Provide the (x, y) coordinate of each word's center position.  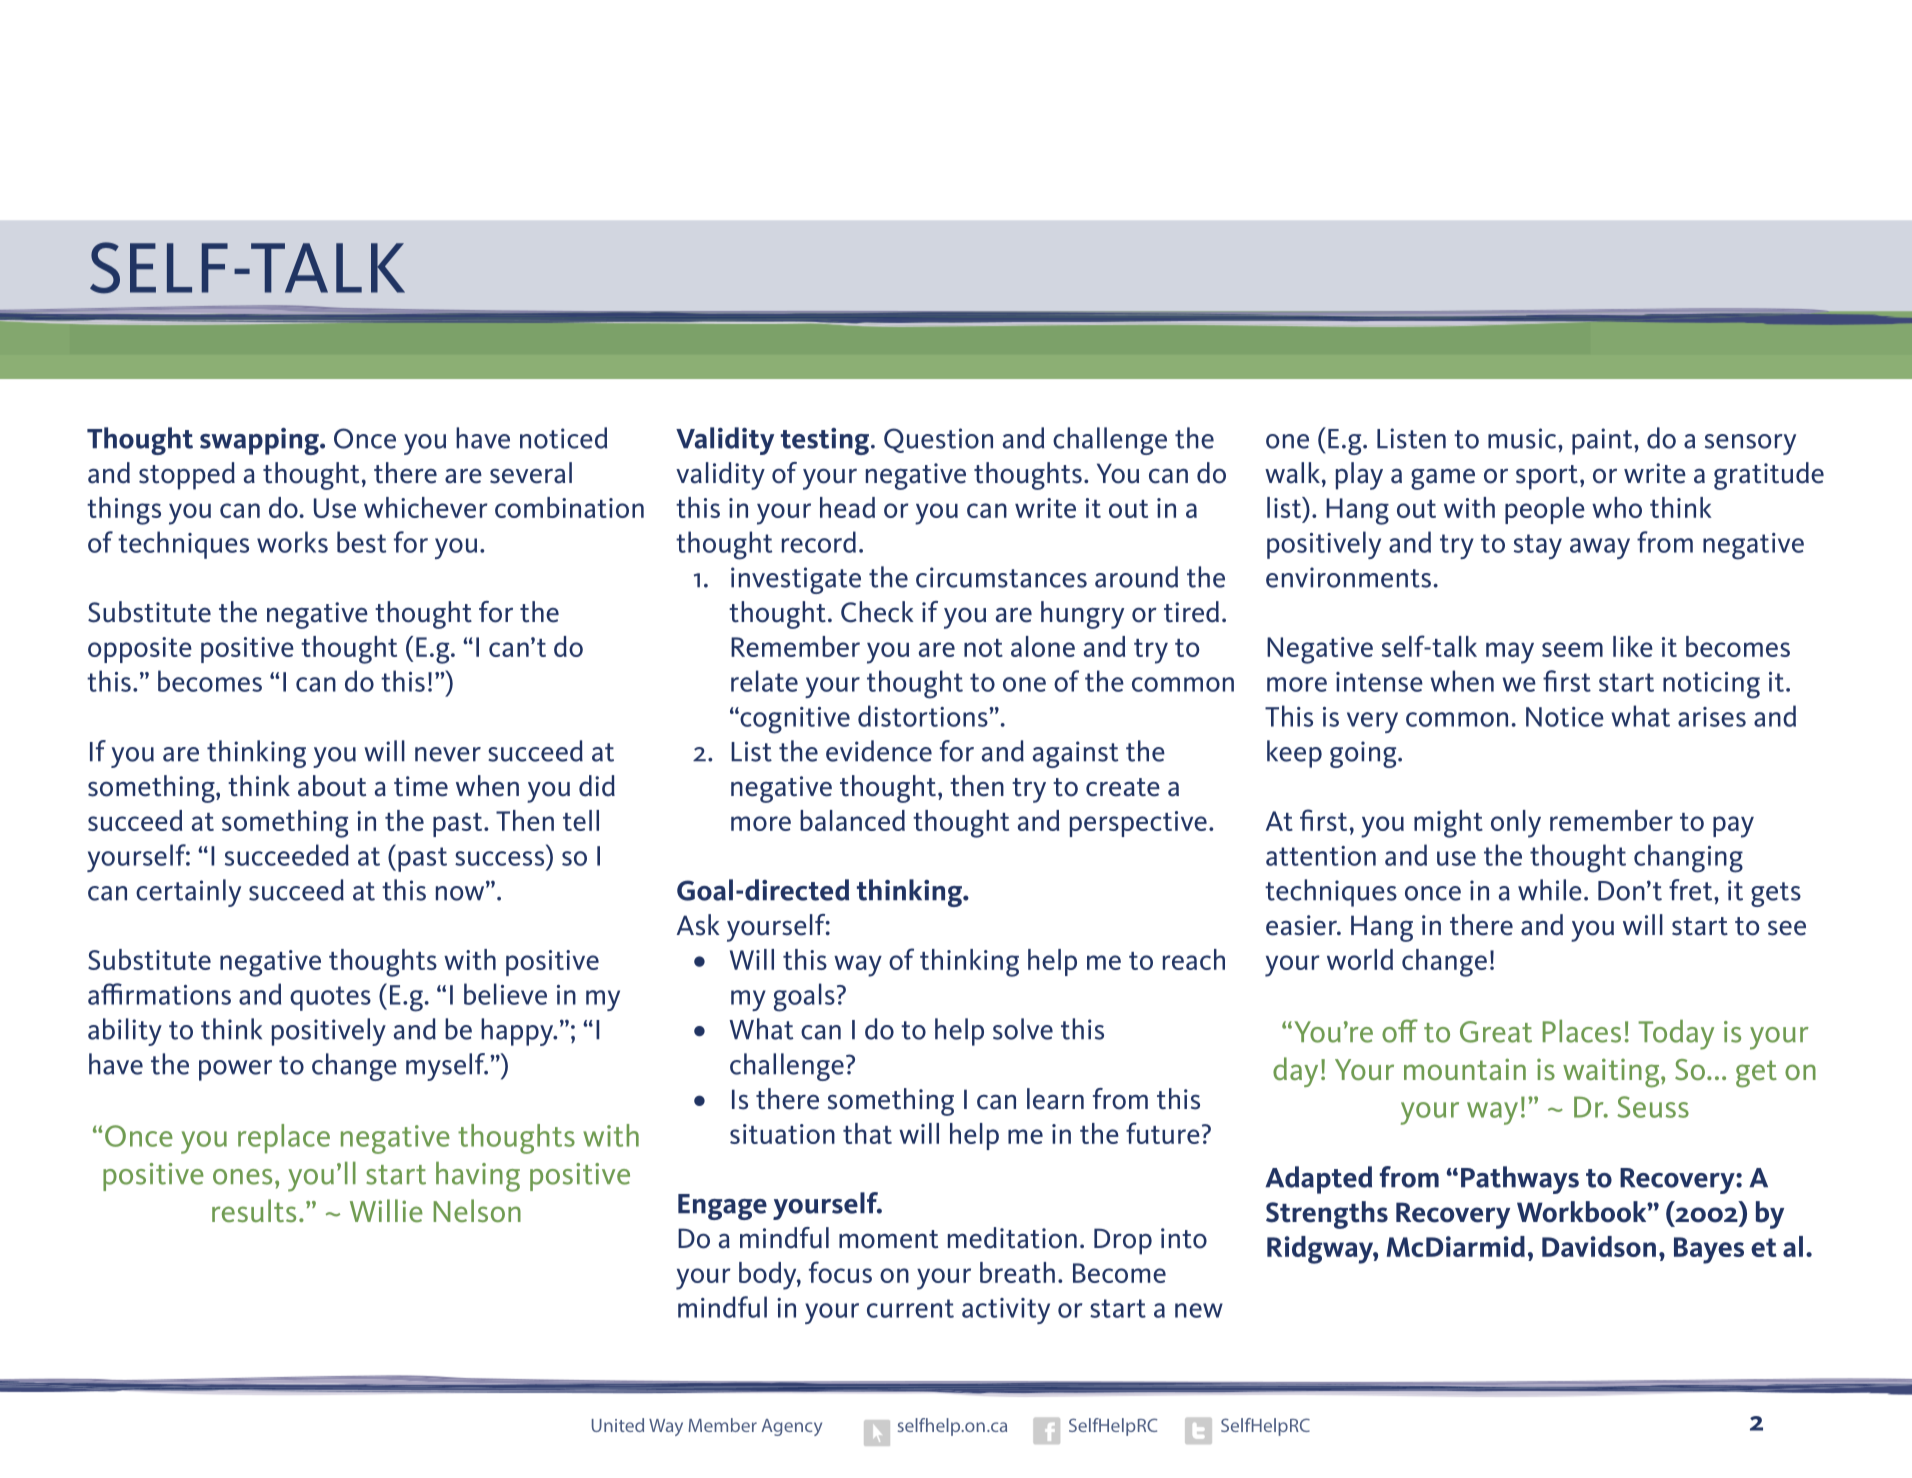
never (448, 754)
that (867, 1133)
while (1550, 890)
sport (1547, 477)
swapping (260, 441)
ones (242, 1177)
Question (938, 440)
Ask (698, 925)
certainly (188, 893)
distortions (924, 716)
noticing (1711, 685)
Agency (791, 1427)
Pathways (1520, 1180)
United (618, 1425)
